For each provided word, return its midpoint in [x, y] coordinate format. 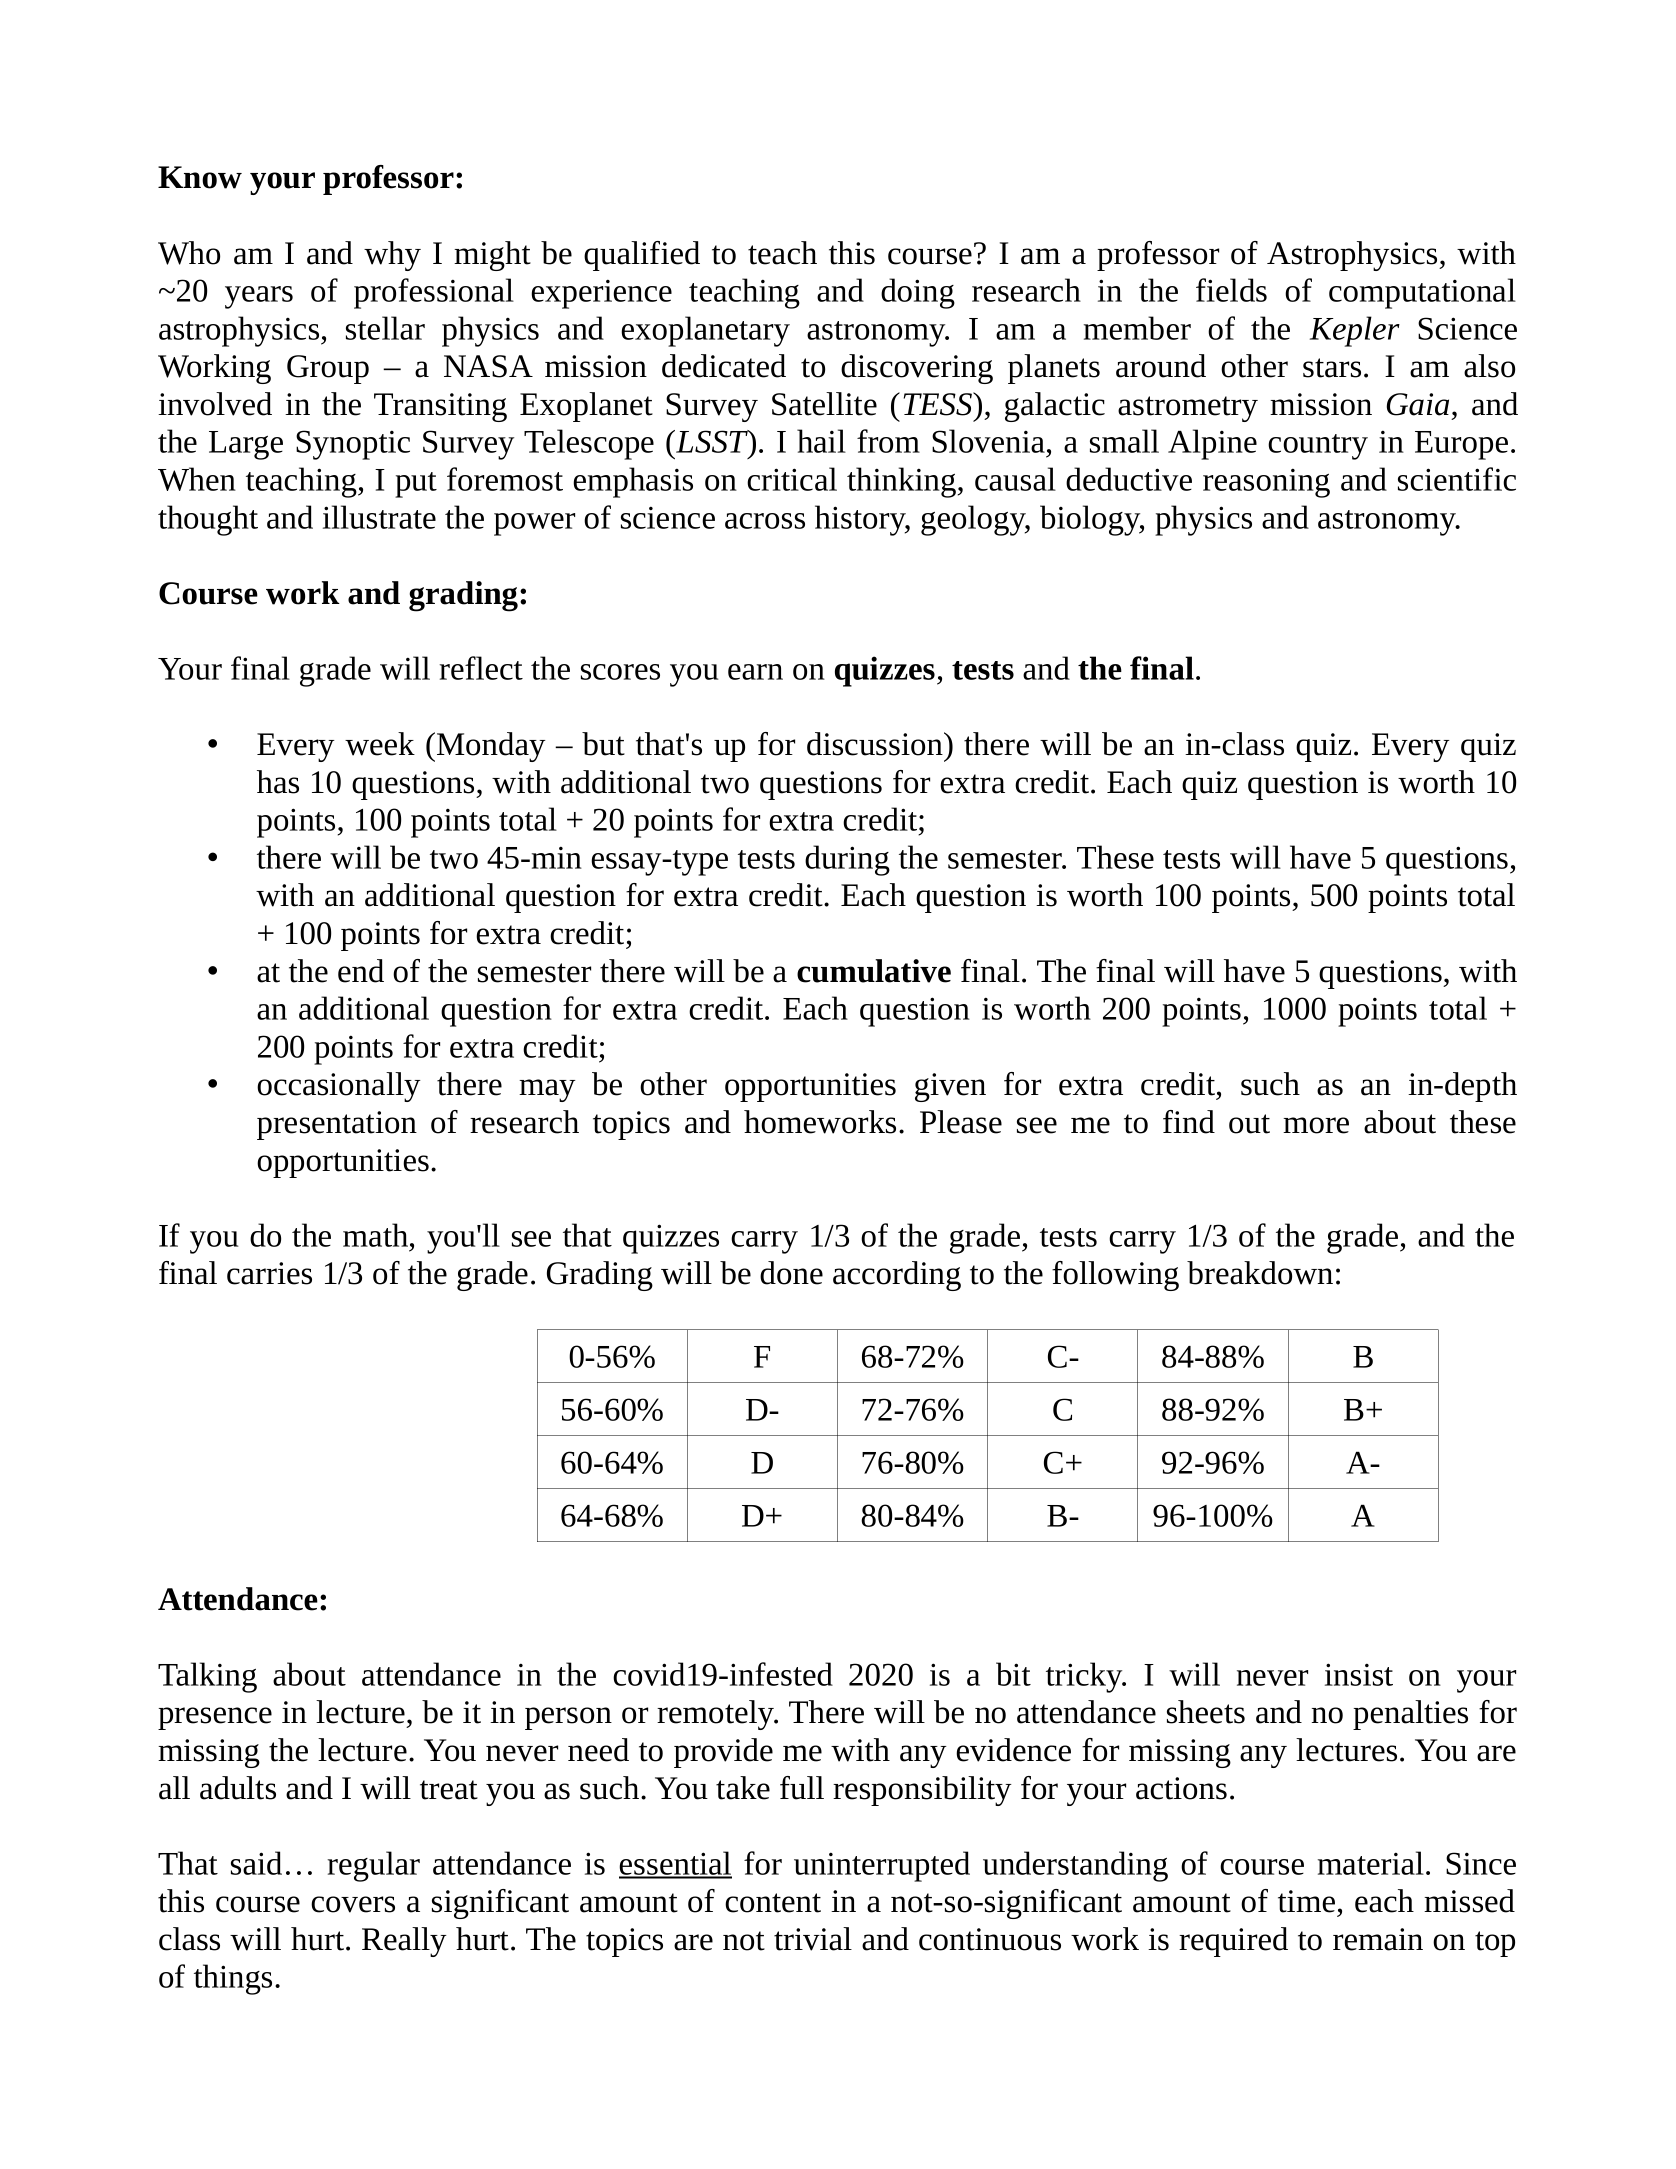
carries [269, 1273]
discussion [876, 744]
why [392, 256]
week [380, 744]
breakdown [1260, 1273]
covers [353, 1904]
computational [1422, 293]
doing [918, 293]
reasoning [1266, 483]
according [897, 1276]
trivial [813, 1939]
